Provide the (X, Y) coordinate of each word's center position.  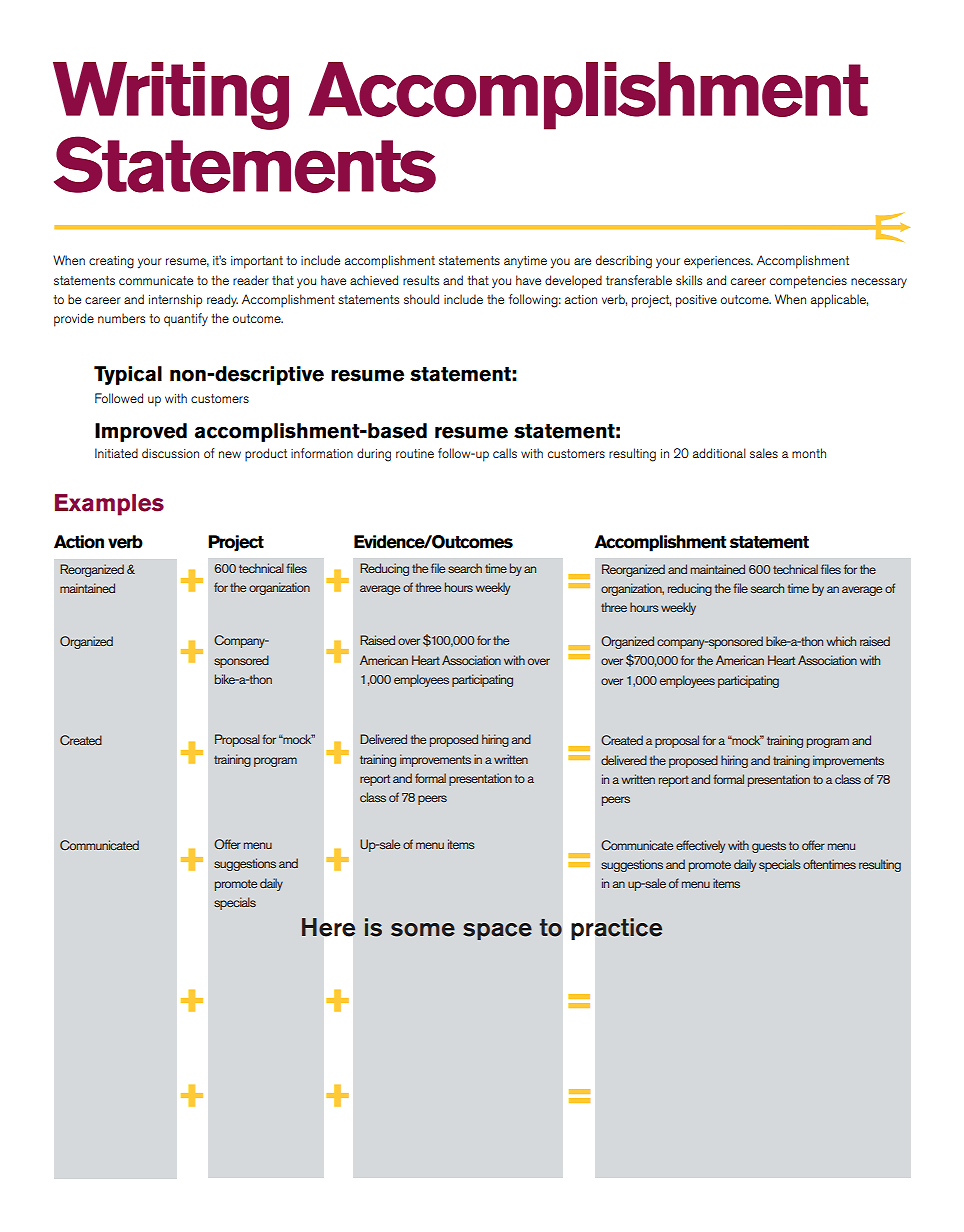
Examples (109, 505)
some (423, 930)
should (421, 299)
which (841, 641)
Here (329, 927)
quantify (186, 320)
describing (624, 262)
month (809, 453)
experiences (718, 262)
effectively (700, 846)
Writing (171, 96)
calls (505, 453)
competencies (808, 282)
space (497, 931)
